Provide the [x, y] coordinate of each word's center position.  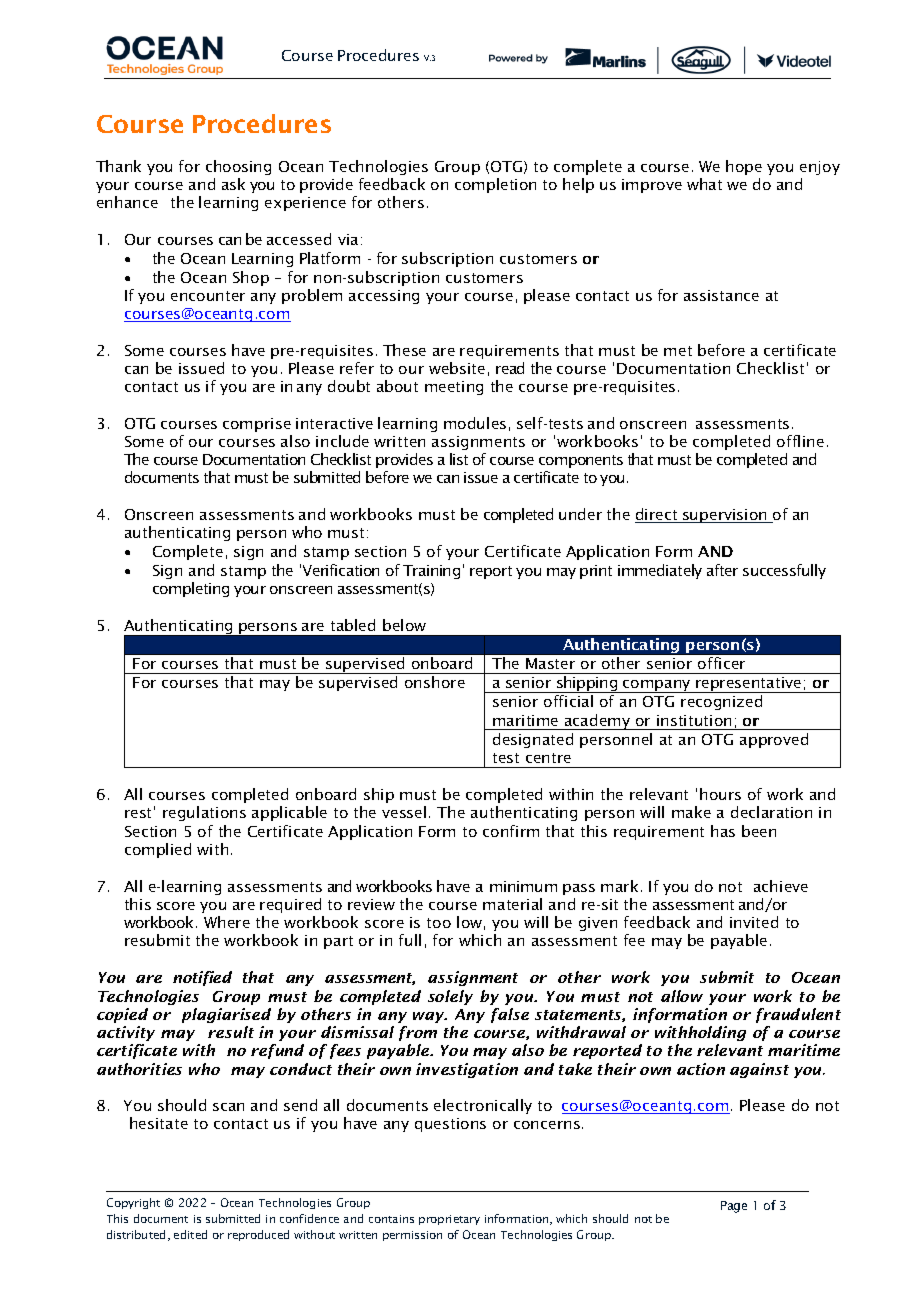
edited [190, 1234]
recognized [721, 702]
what [704, 184]
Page [734, 1207]
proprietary [449, 1220]
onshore [435, 682]
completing [191, 589]
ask [233, 184]
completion [495, 185]
